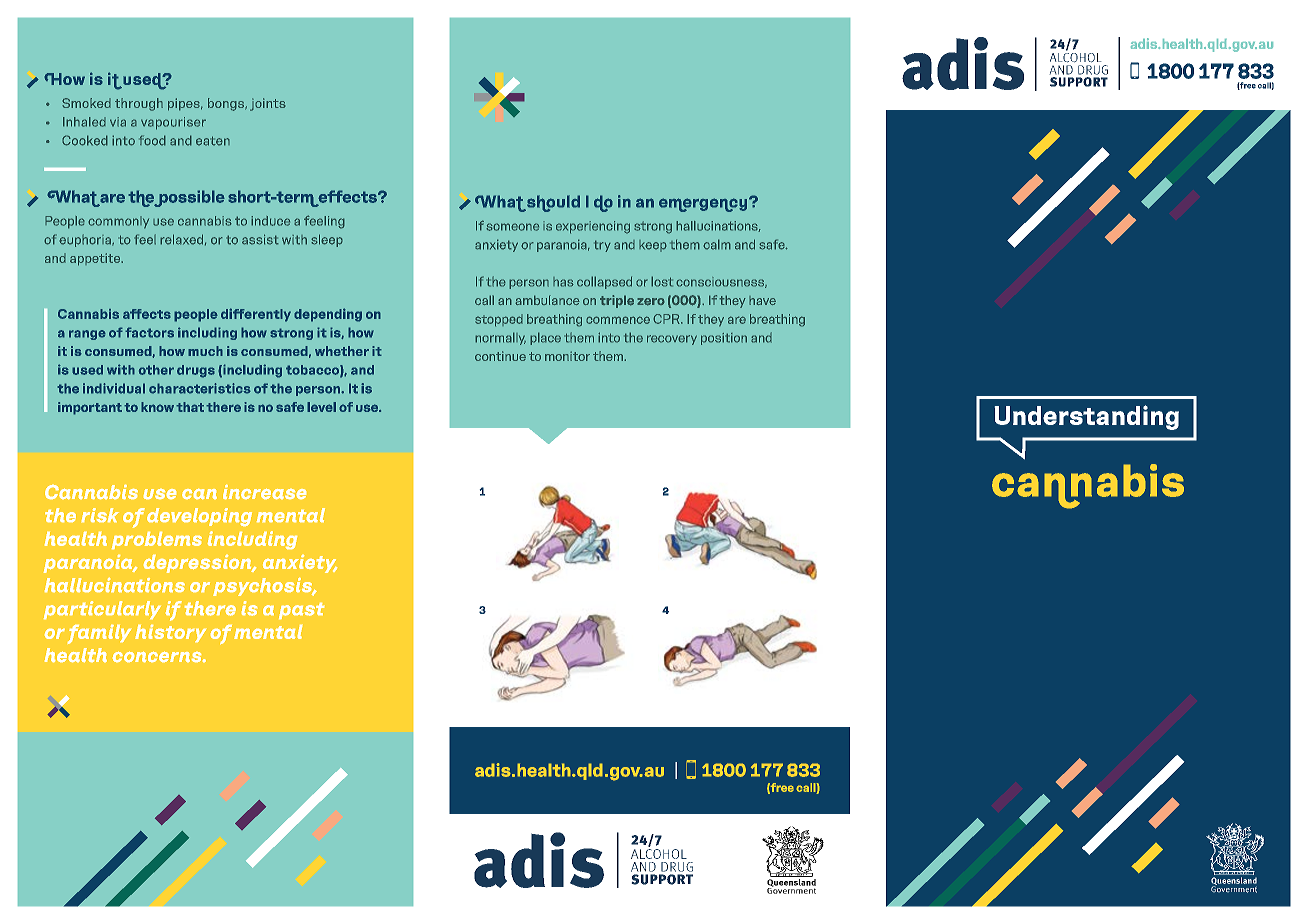  What do you see at coordinates (717, 244) in the document?
I see `calm` at bounding box center [717, 244].
